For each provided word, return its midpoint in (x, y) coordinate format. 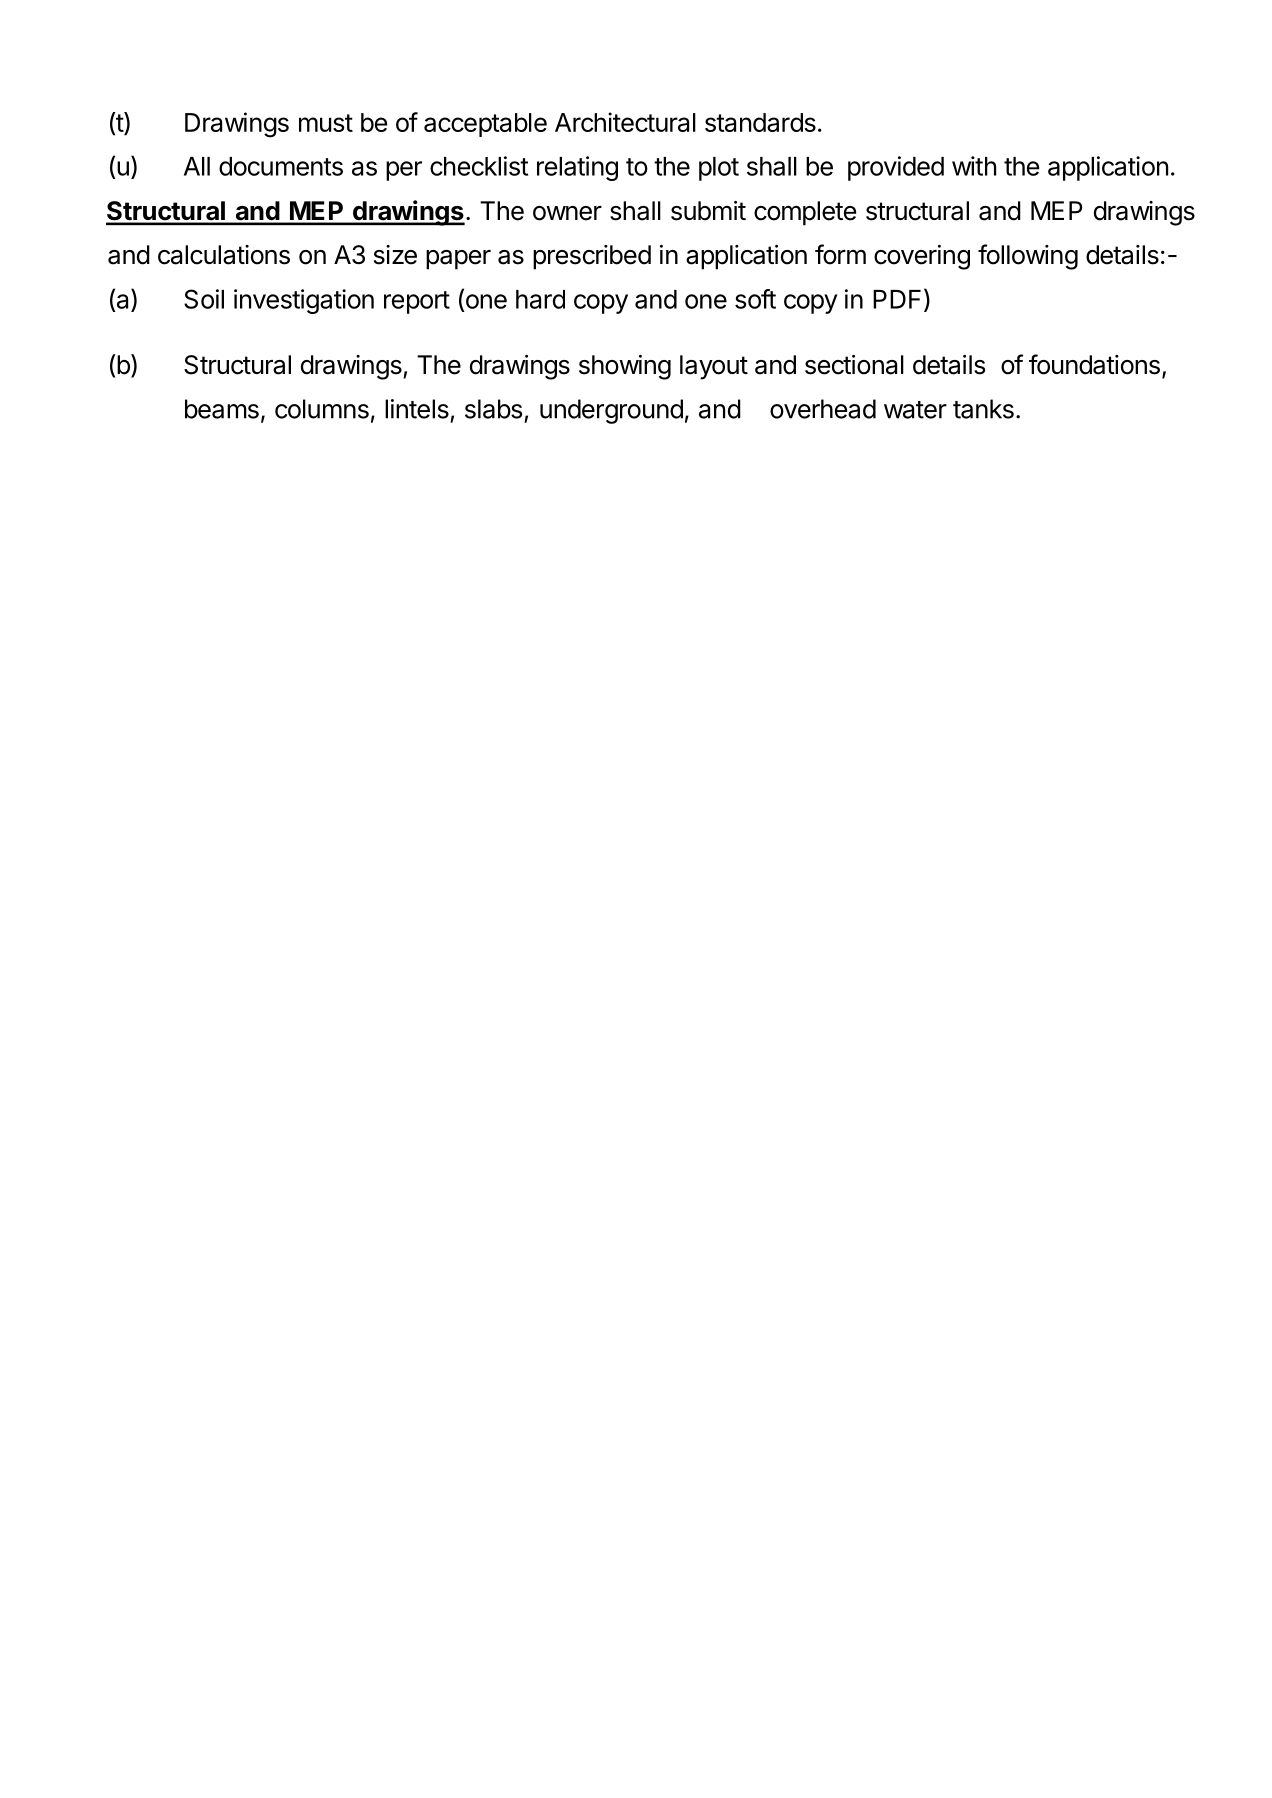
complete (805, 213)
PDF (897, 299)
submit (708, 211)
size (395, 255)
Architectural (625, 122)
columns (322, 409)
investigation (304, 301)
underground (611, 411)
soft (755, 299)
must (326, 123)
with (974, 166)
